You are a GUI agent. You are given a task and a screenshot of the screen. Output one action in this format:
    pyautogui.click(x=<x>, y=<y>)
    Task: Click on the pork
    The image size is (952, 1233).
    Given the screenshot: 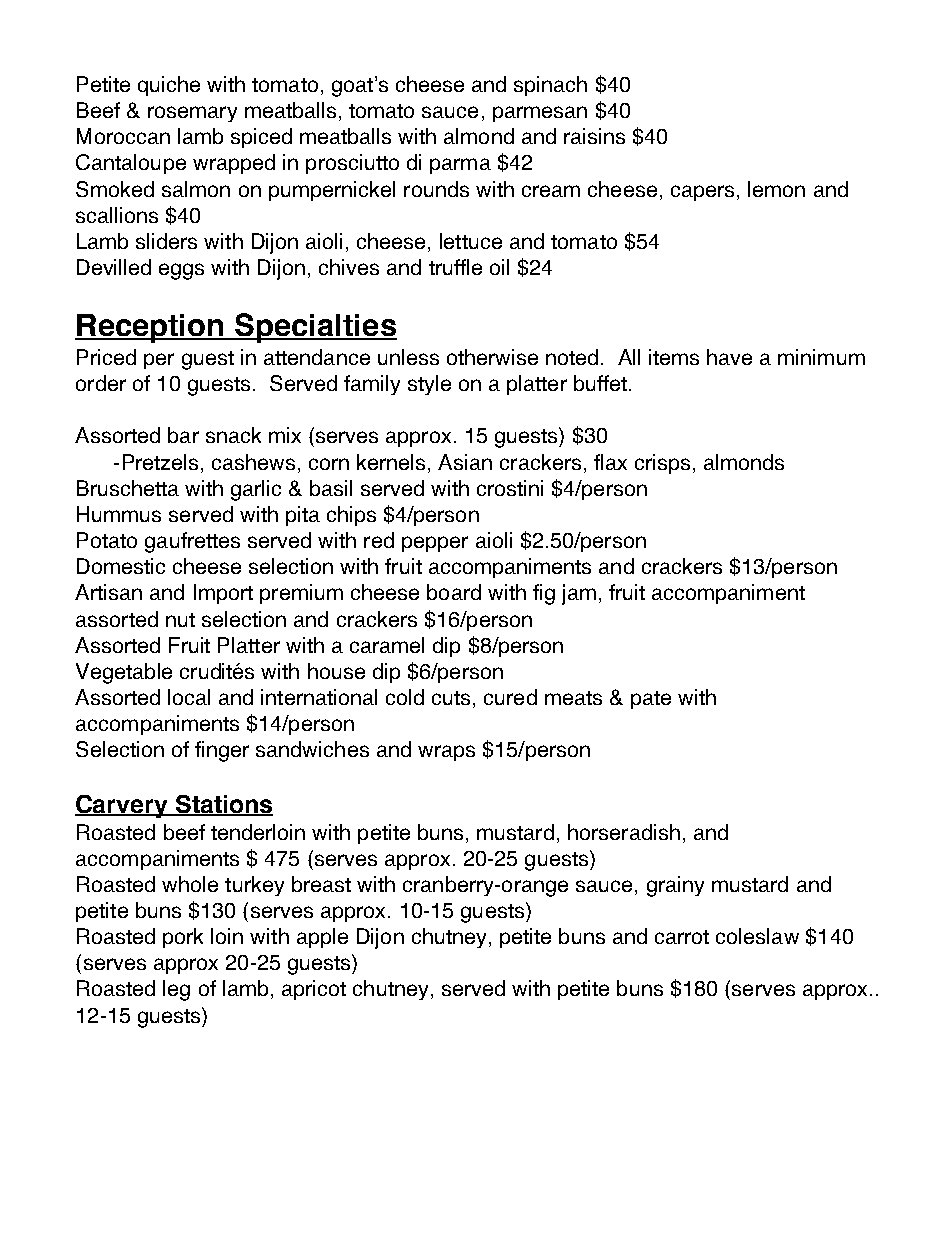 What is the action you would take?
    pyautogui.click(x=183, y=938)
